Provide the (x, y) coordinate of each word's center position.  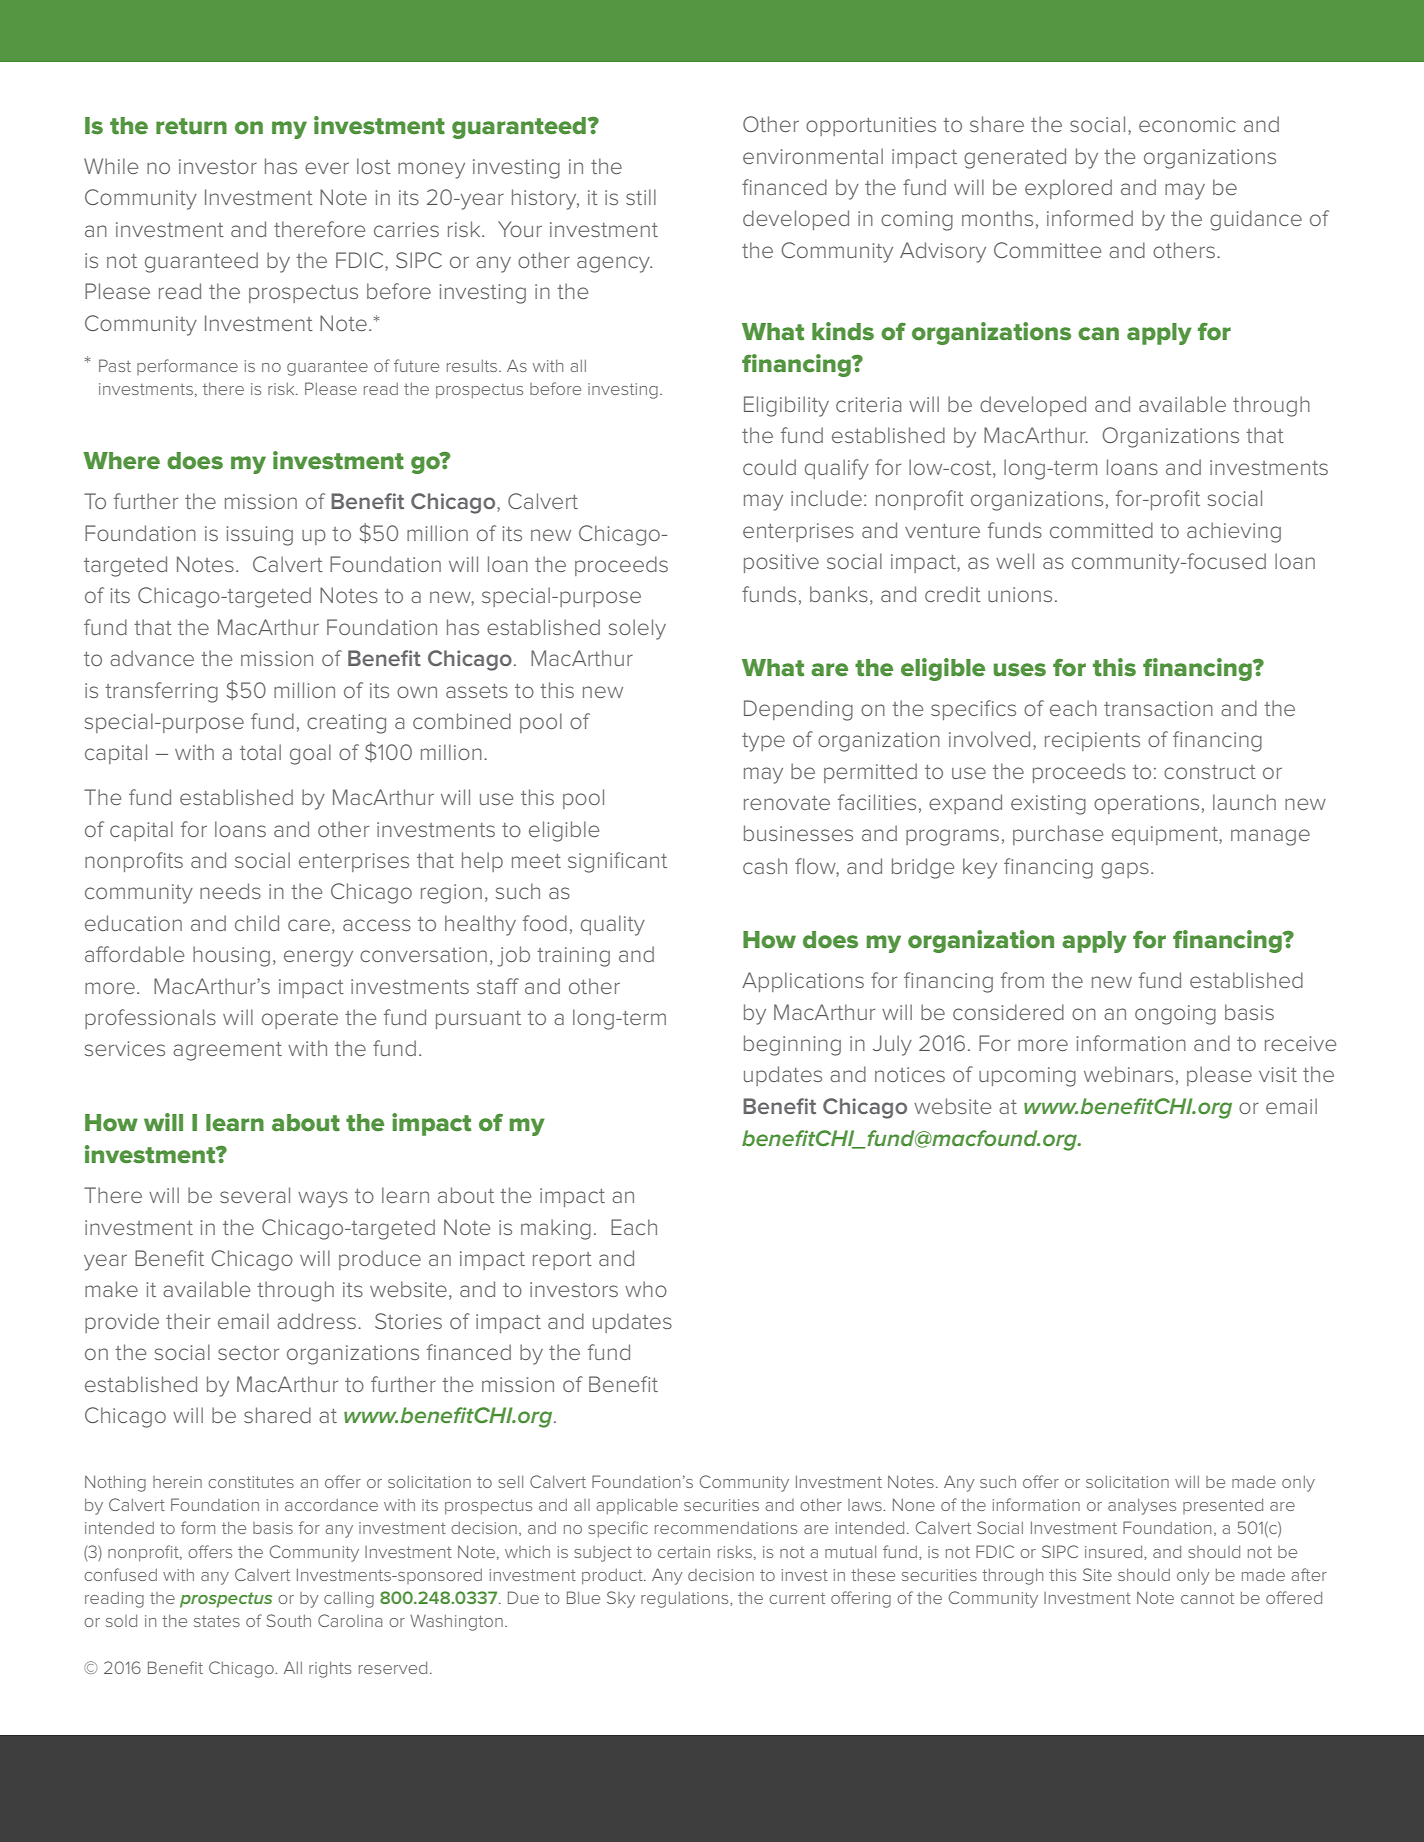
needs (230, 891)
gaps (1125, 870)
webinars (1128, 1074)
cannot (1207, 1598)
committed (1101, 530)
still (641, 197)
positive (781, 563)
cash (765, 866)
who (646, 1289)
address (316, 1321)
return (191, 126)
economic (1187, 124)
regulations (686, 1600)
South (289, 1620)
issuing (260, 536)
